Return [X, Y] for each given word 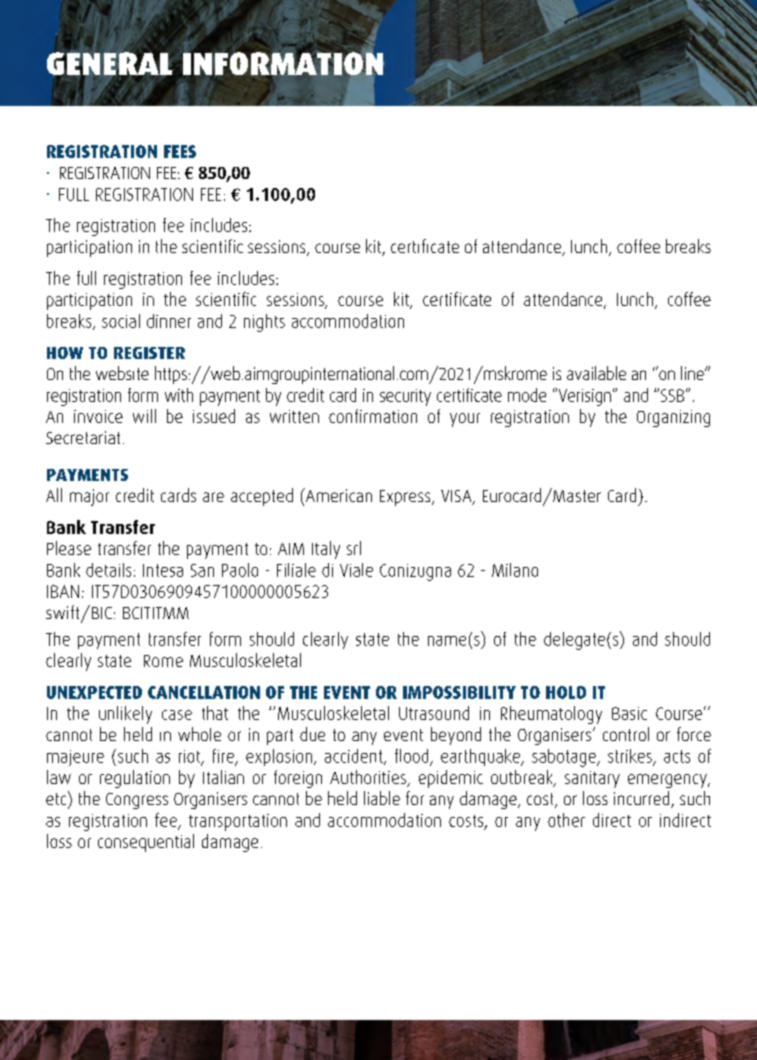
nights [264, 323]
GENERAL [109, 63]
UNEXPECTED [94, 692]
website [122, 373]
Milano [515, 570]
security [405, 397]
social [121, 321]
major [89, 497]
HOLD [566, 692]
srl [354, 548]
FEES [180, 151]
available [596, 373]
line [693, 373]
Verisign [583, 397]
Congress [137, 801]
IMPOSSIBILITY [459, 692]
